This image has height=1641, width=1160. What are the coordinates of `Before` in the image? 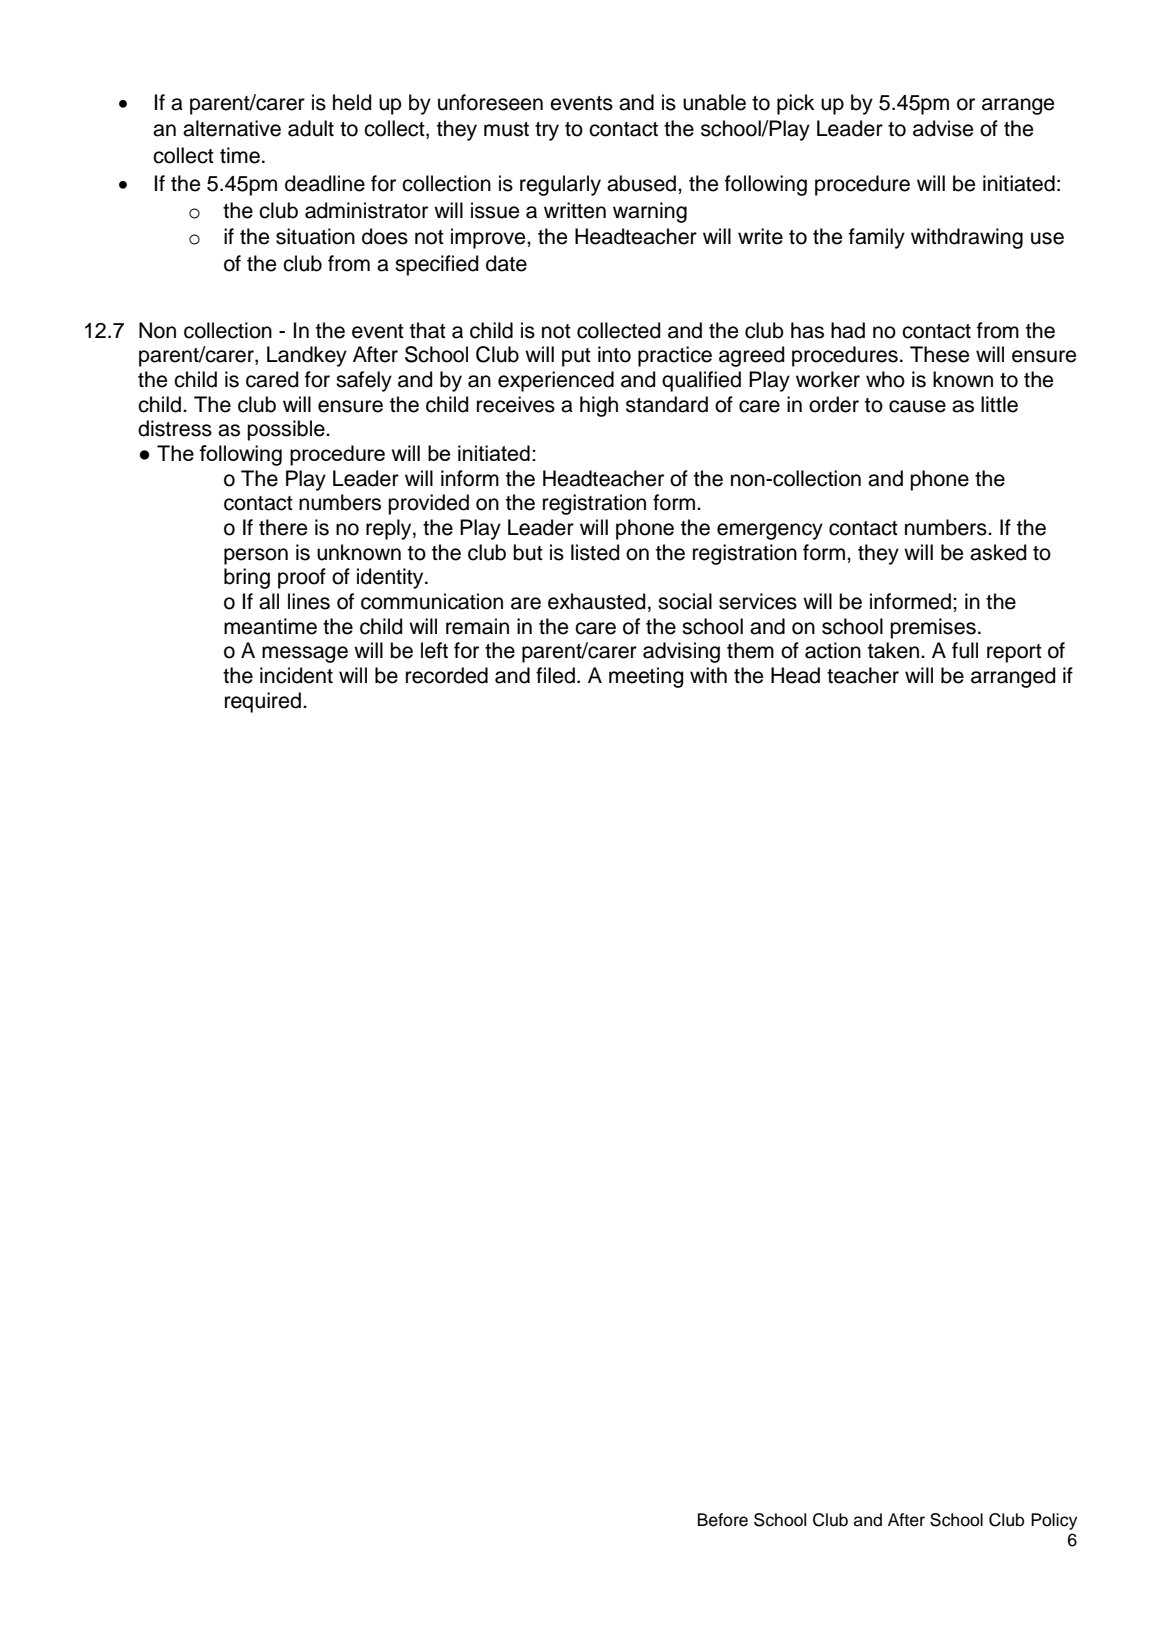 It's located at (723, 1520).
